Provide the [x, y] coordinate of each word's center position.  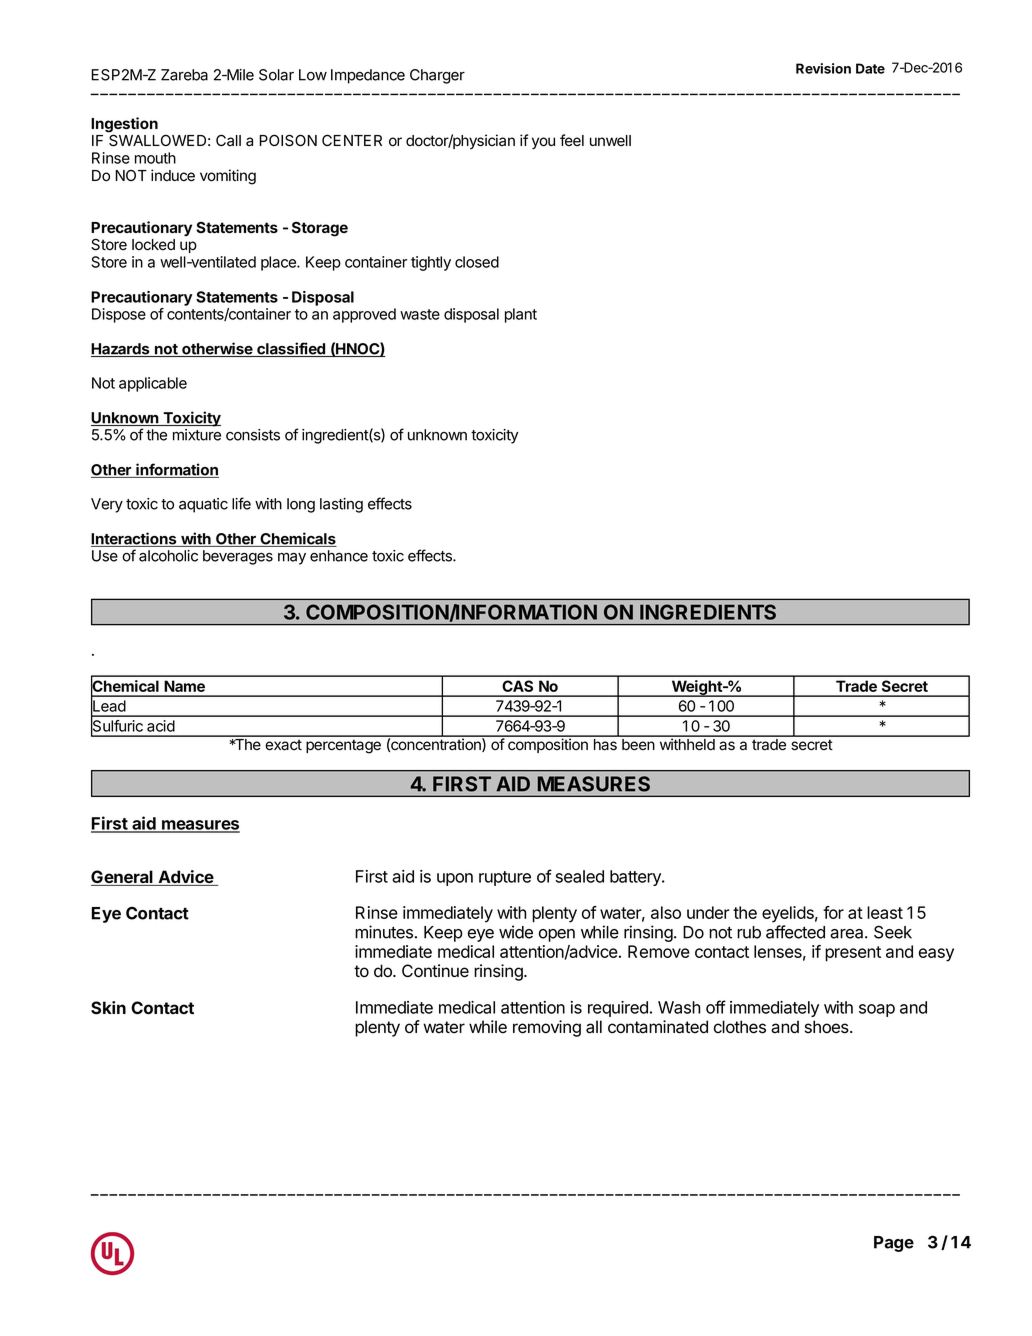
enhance [339, 556]
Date [870, 68]
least [885, 912]
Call [228, 140]
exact [283, 745]
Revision [823, 68]
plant [521, 315]
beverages [238, 557]
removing [547, 1028]
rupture [505, 878]
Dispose [119, 315]
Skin [108, 1007]
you [543, 143]
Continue [435, 971]
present [853, 954]
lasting [341, 505]
